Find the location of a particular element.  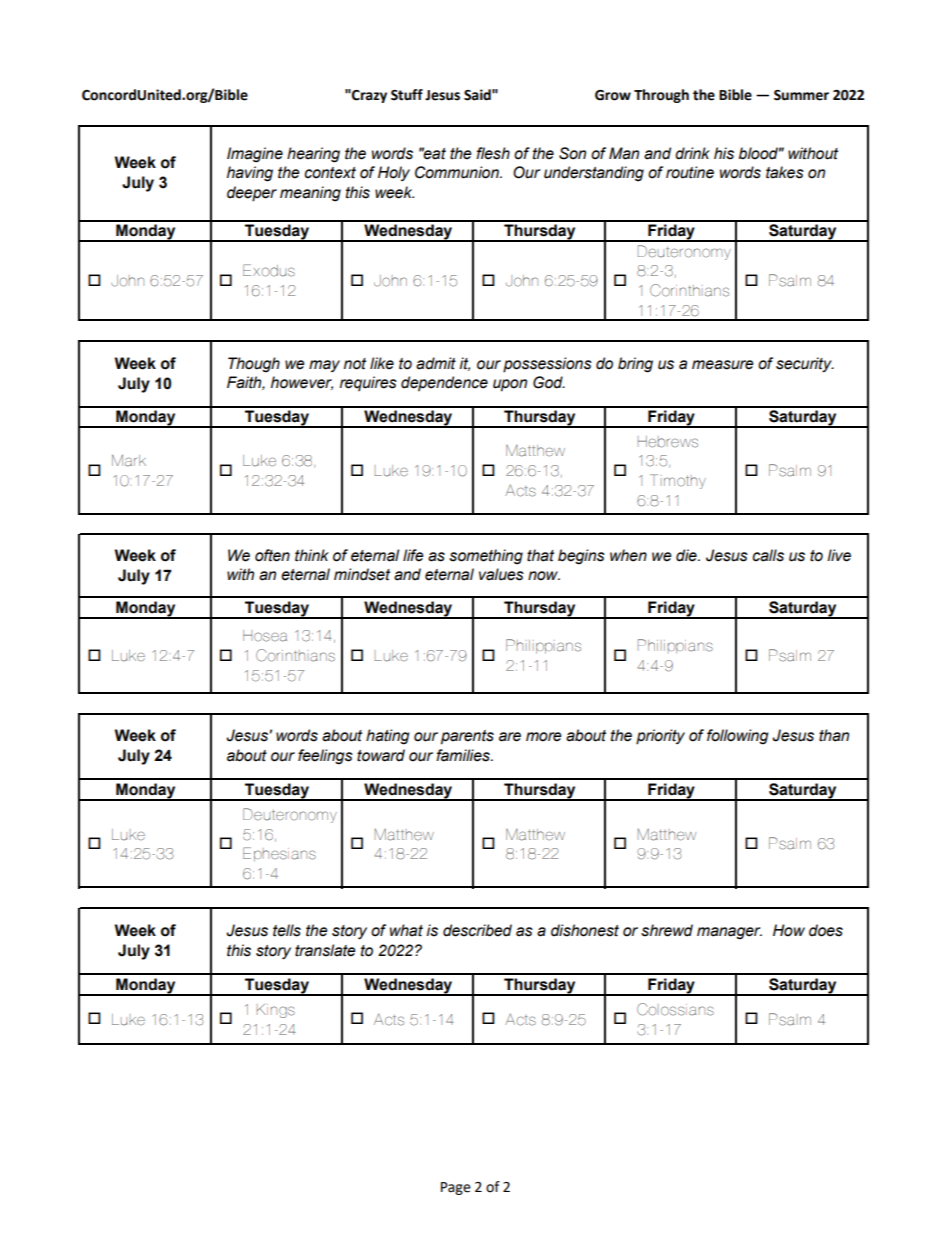

Hebrews is located at coordinates (667, 442).
